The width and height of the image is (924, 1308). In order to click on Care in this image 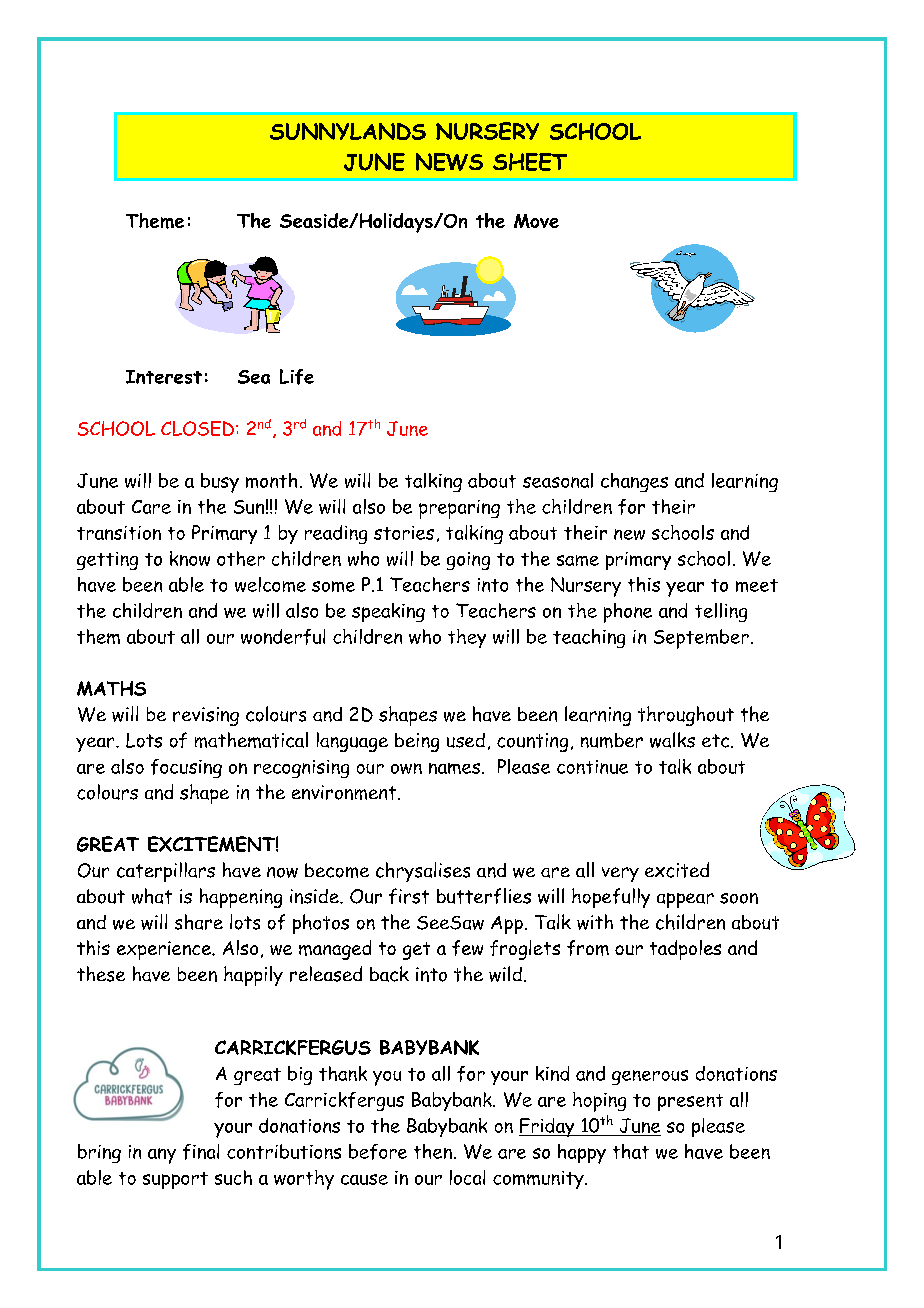, I will do `click(151, 507)`.
